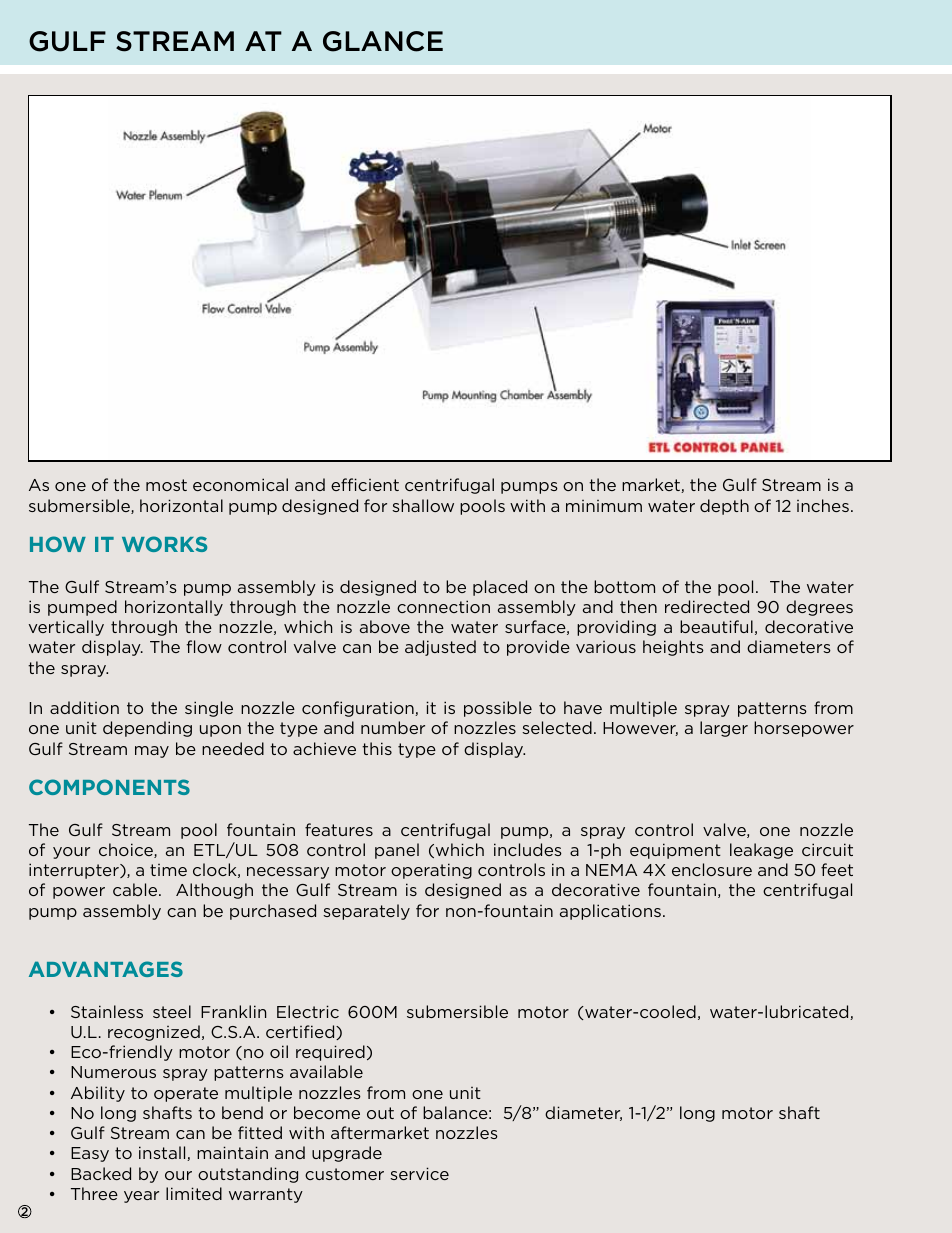  I want to click on depth, so click(724, 507).
